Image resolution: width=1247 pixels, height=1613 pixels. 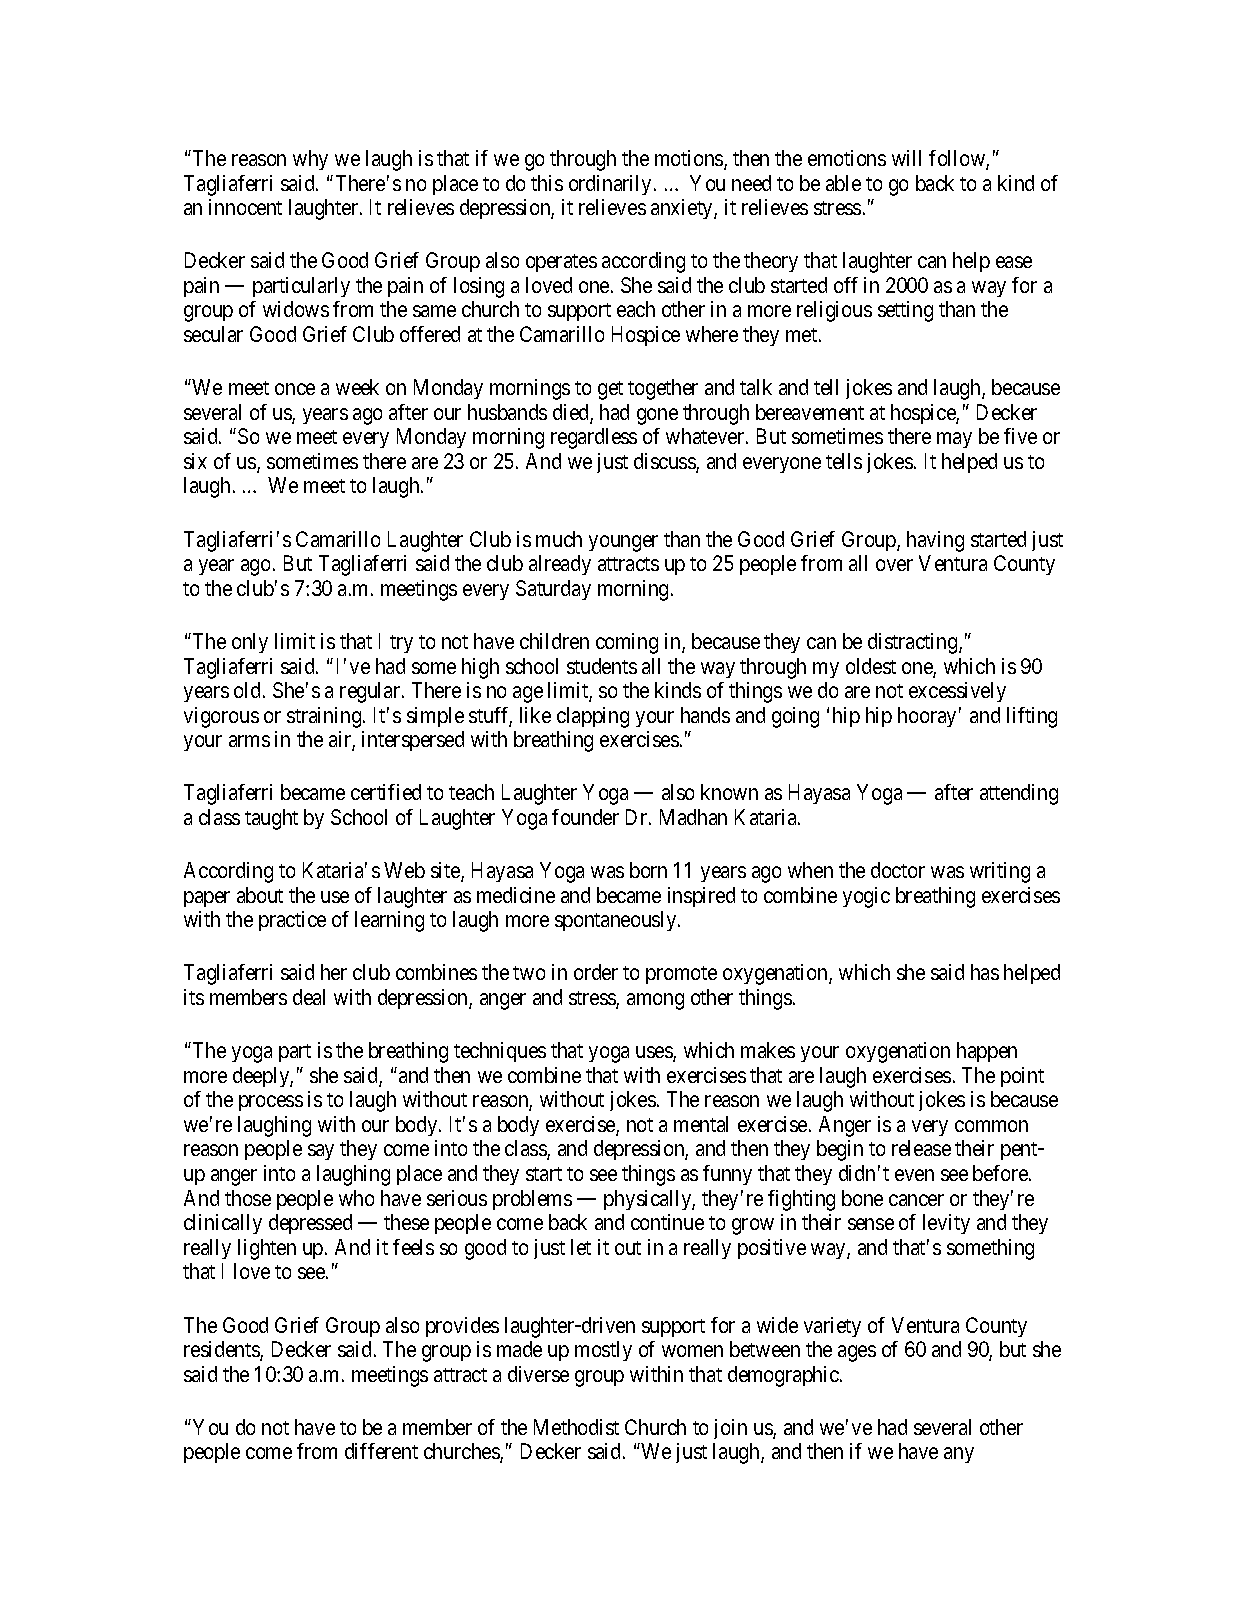 I want to click on why, so click(x=310, y=160).
